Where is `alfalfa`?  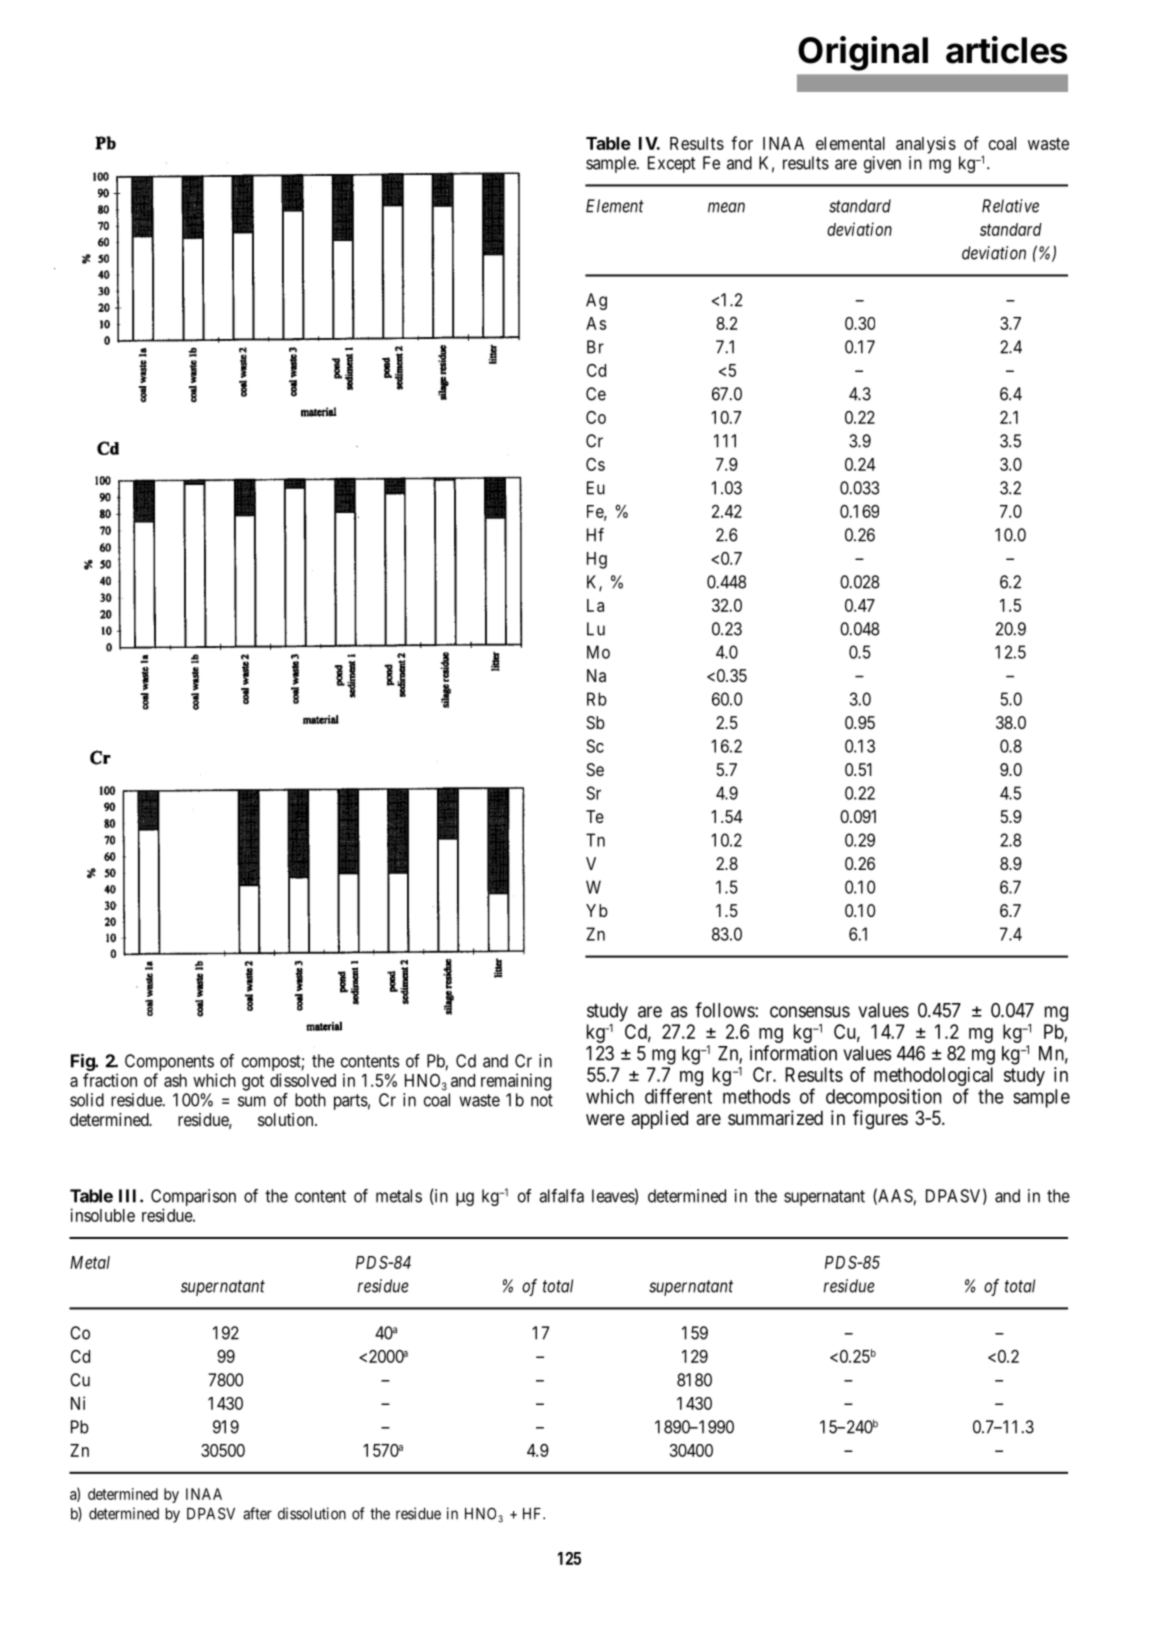 alfalfa is located at coordinates (561, 1196).
